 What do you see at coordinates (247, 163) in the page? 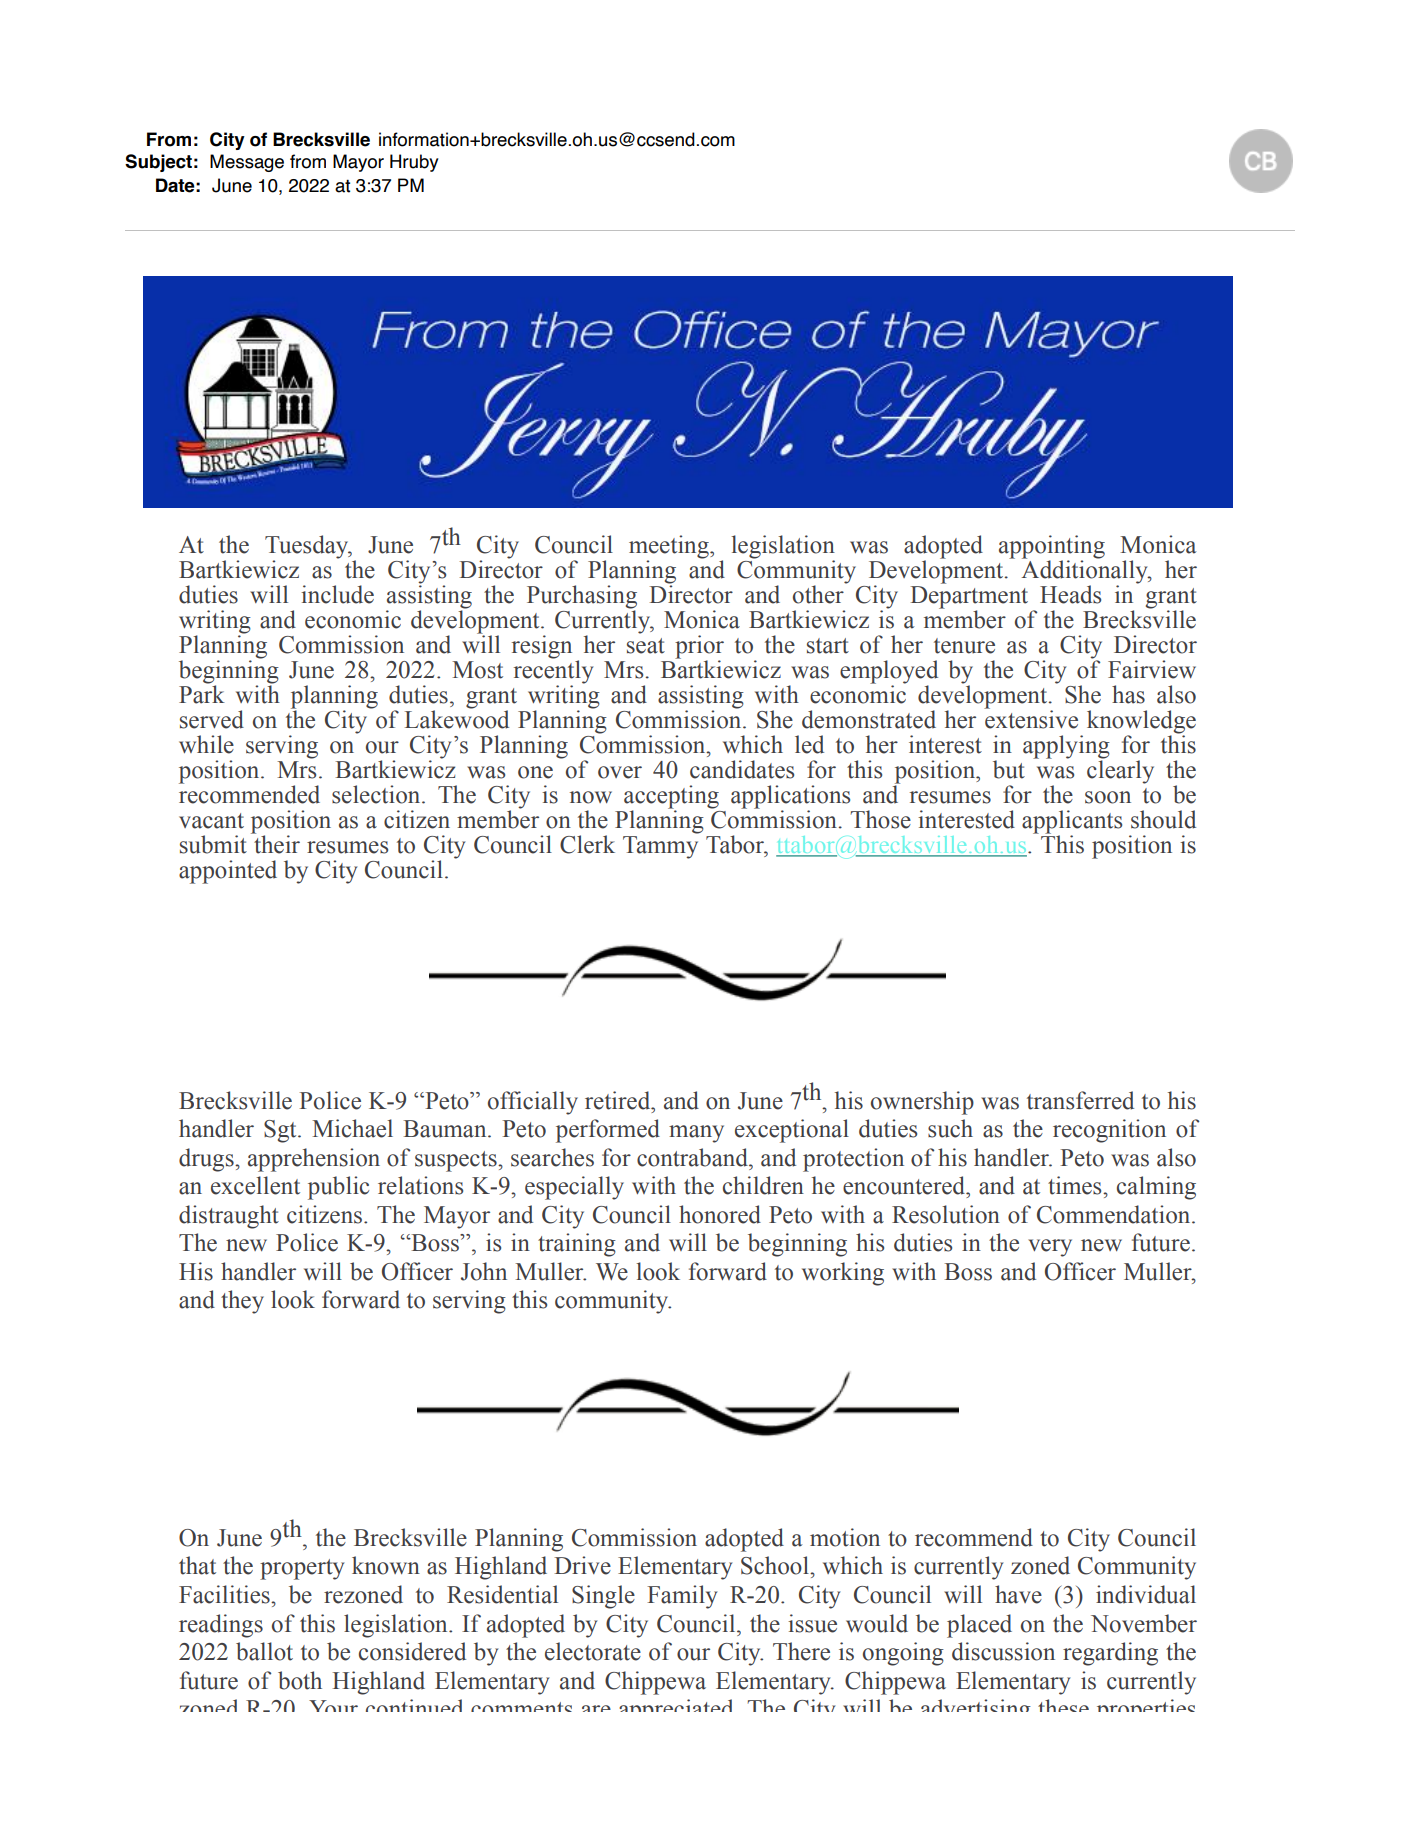
I see `Message` at bounding box center [247, 163].
